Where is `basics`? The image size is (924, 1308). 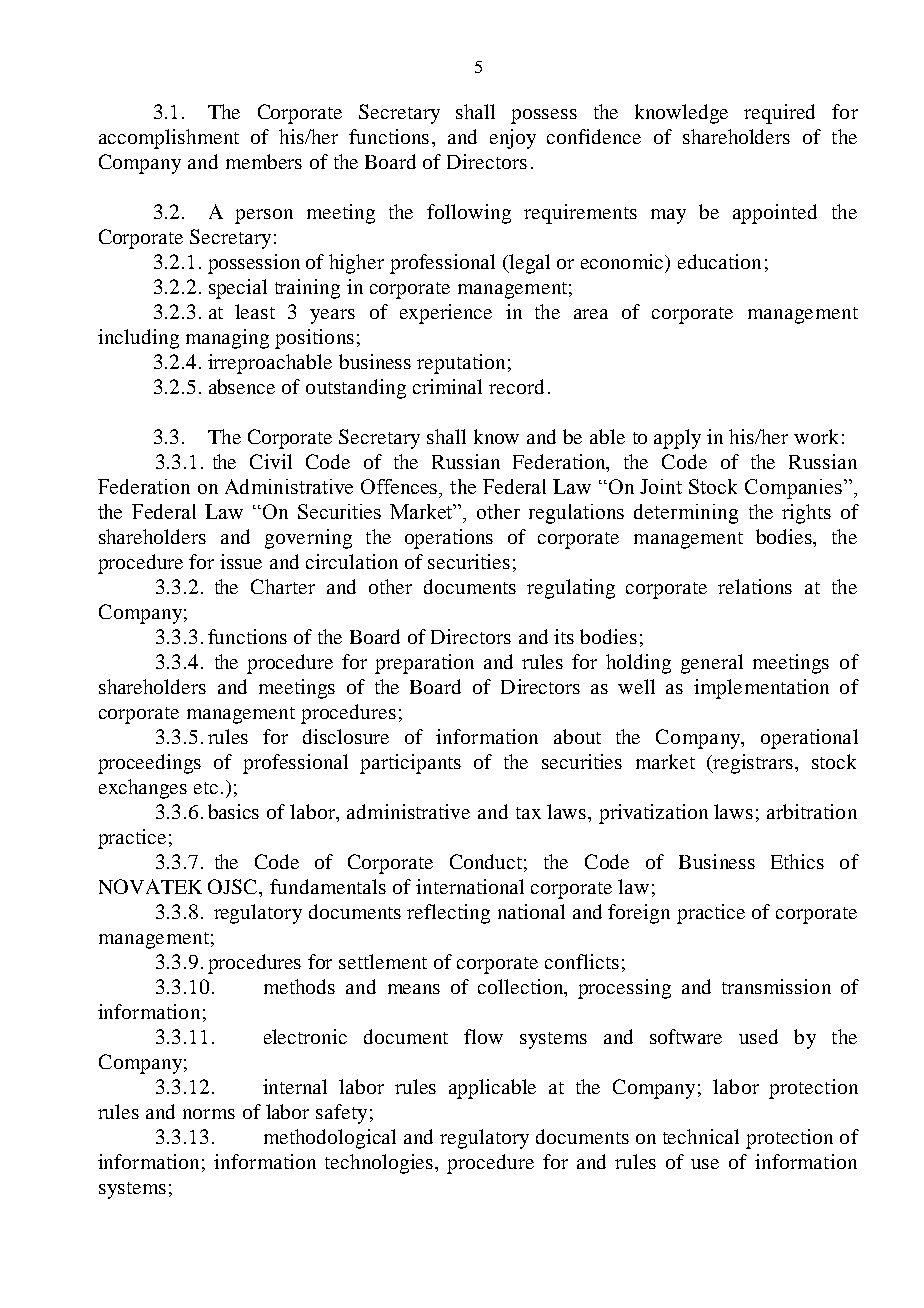
basics is located at coordinates (233, 811).
